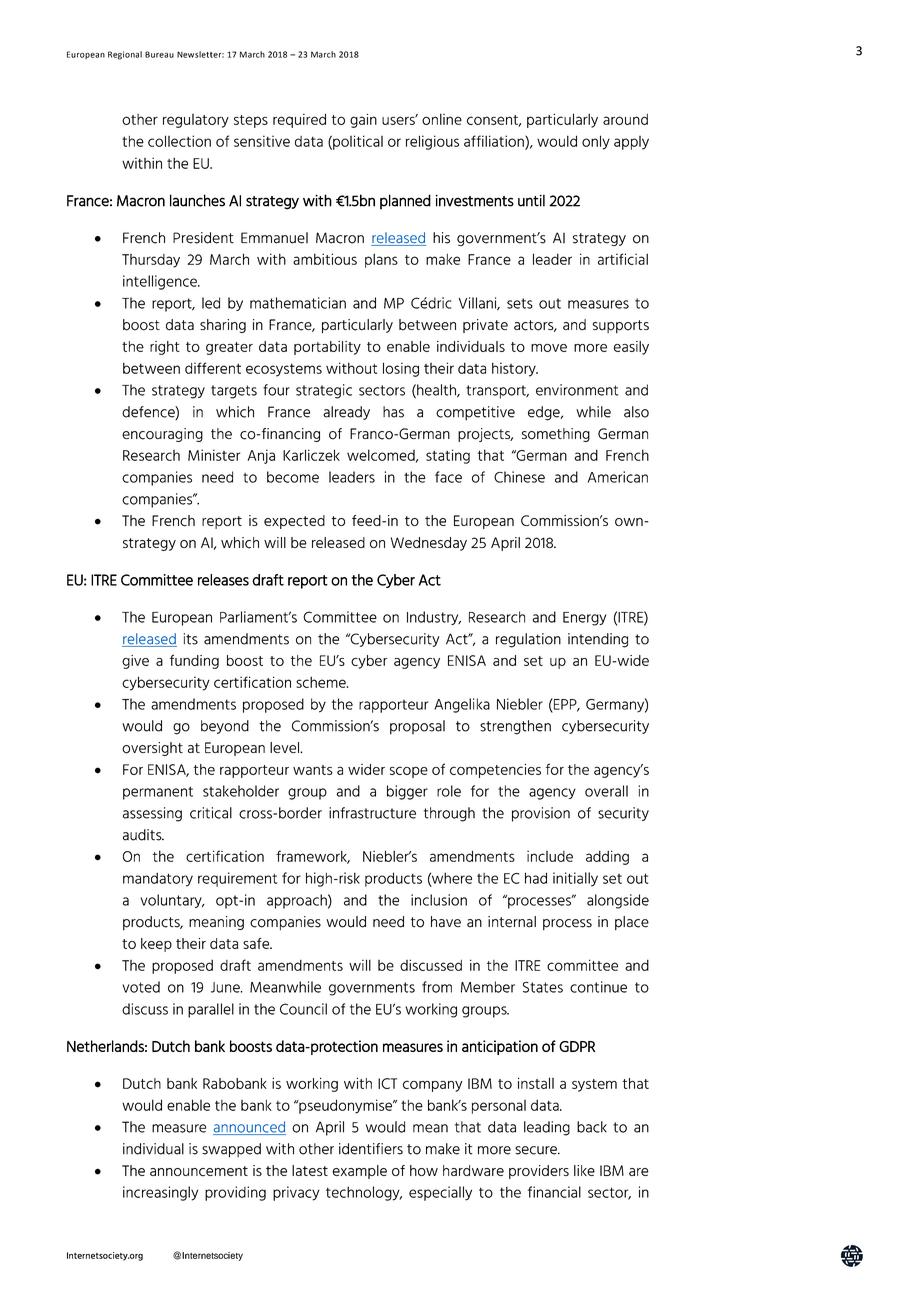 The width and height of the document is (924, 1309). I want to click on regulatory, so click(196, 121).
